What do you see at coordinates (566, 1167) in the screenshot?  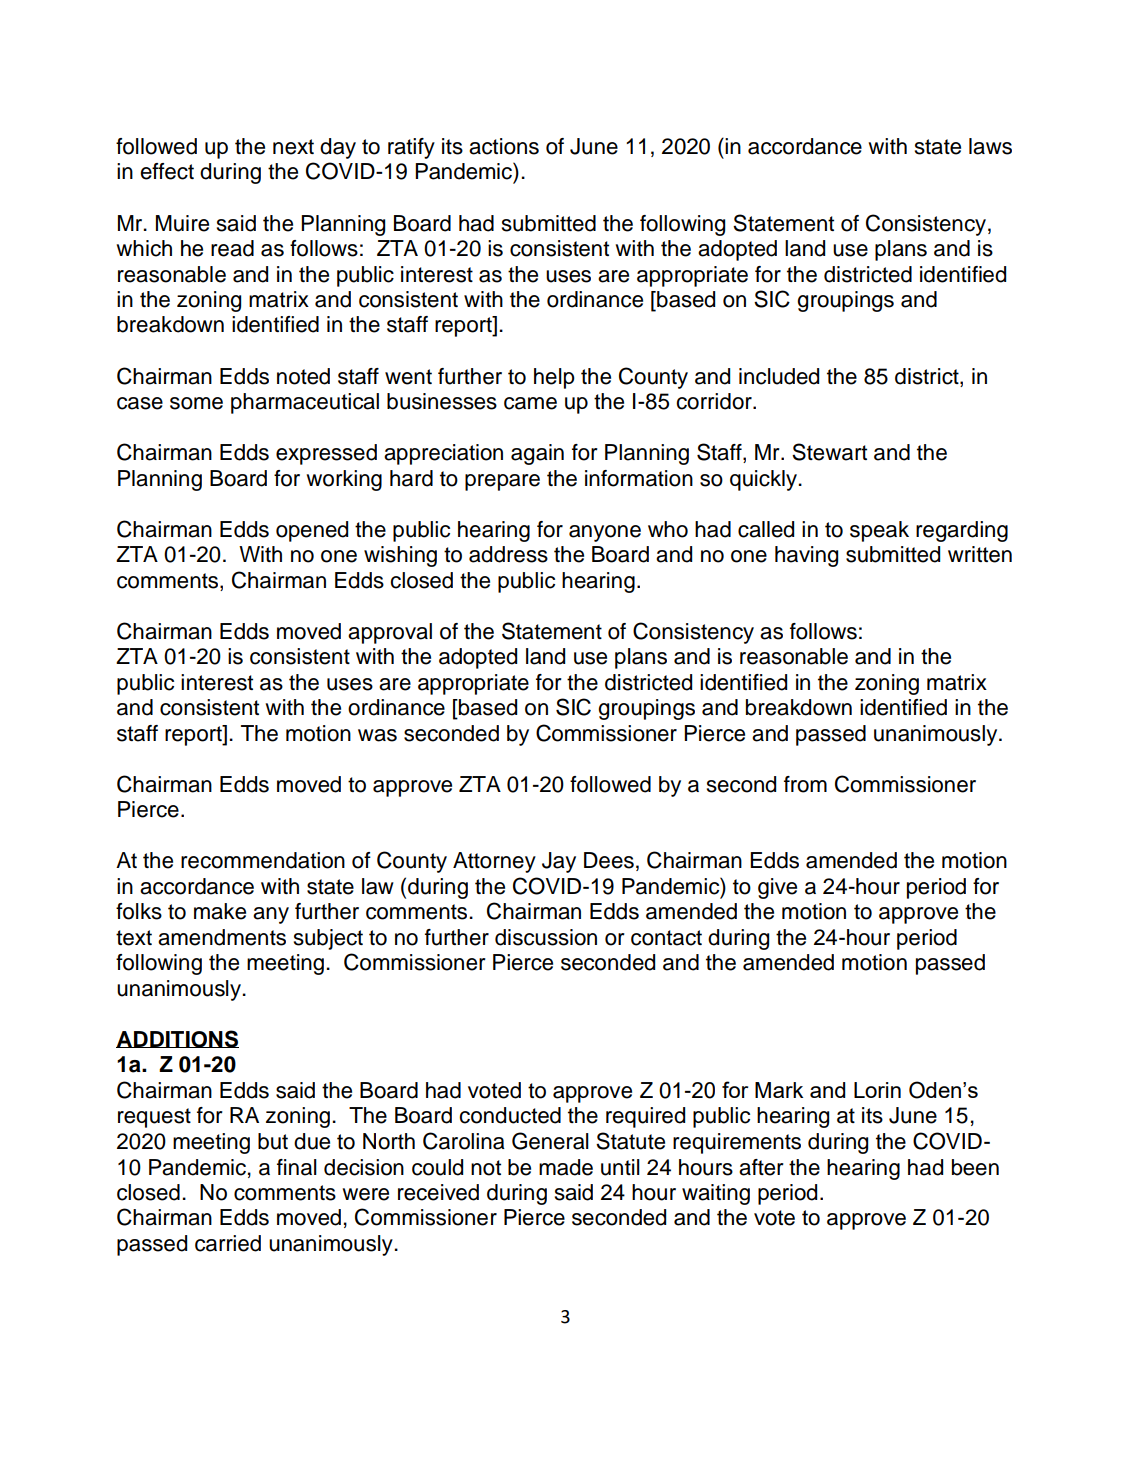 I see `made` at bounding box center [566, 1167].
